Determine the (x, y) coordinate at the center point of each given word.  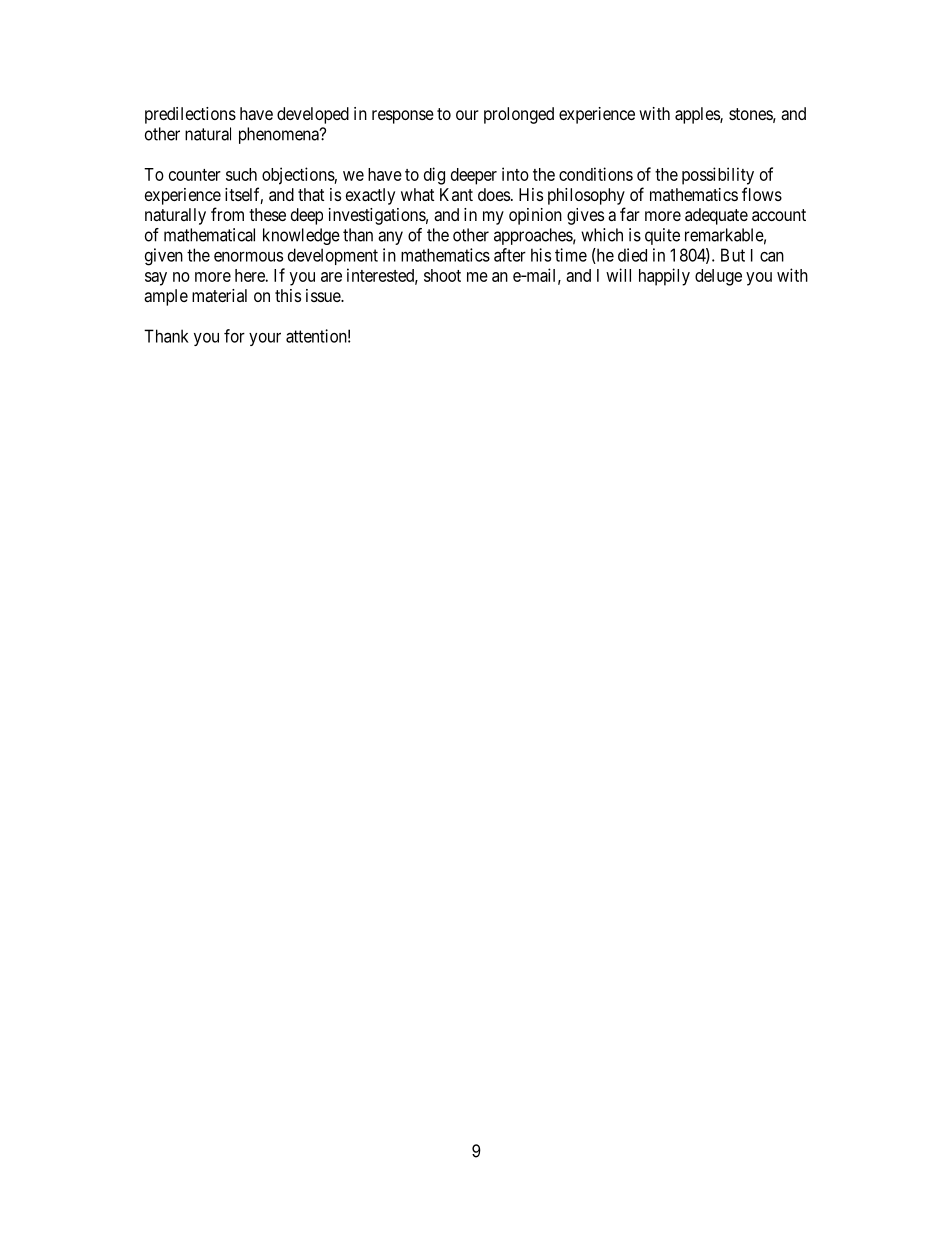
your (265, 339)
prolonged (519, 115)
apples (698, 115)
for (234, 336)
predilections (190, 115)
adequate (716, 216)
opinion (535, 216)
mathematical (209, 235)
